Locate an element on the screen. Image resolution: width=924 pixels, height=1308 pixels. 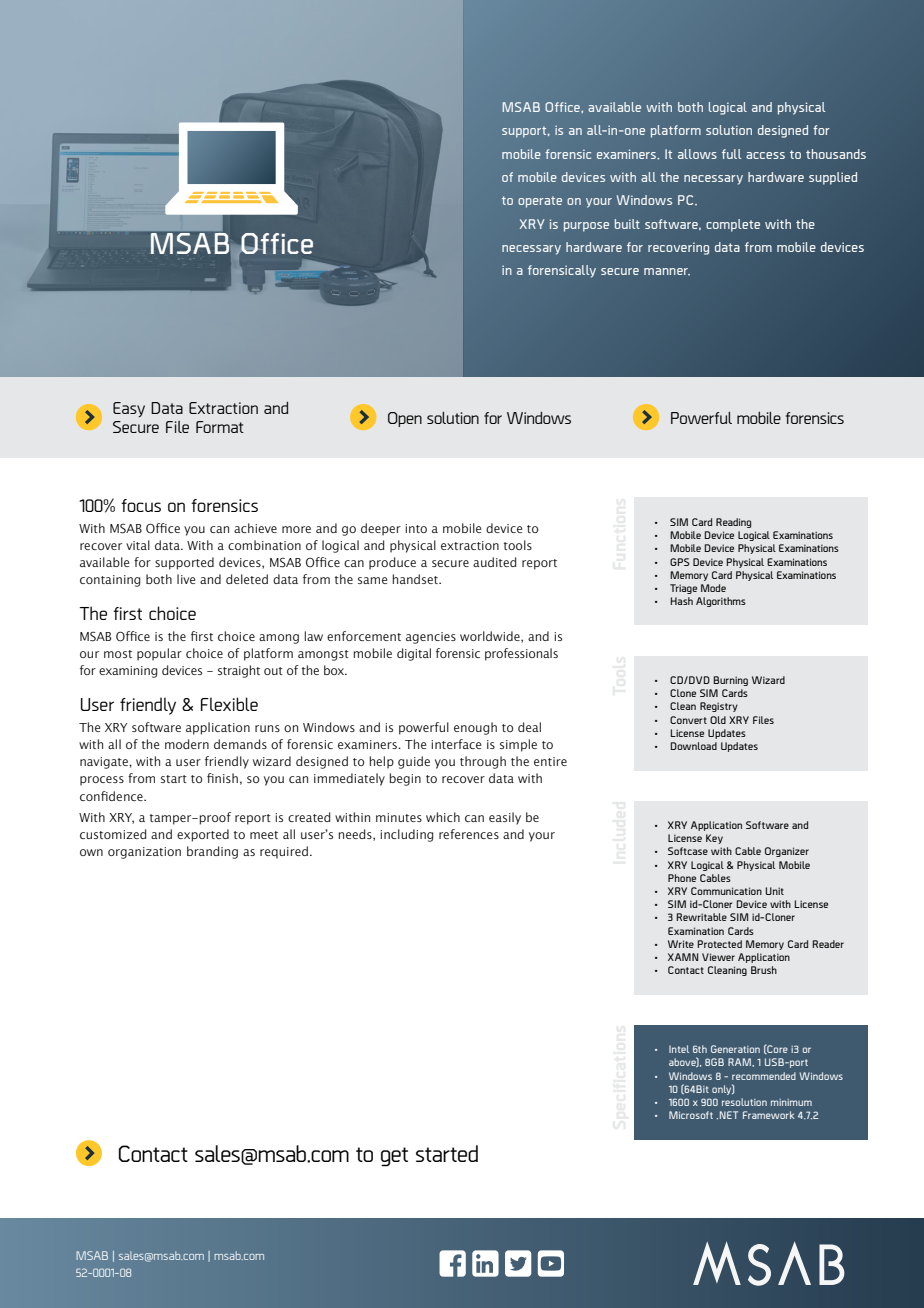
get is located at coordinates (394, 1157).
